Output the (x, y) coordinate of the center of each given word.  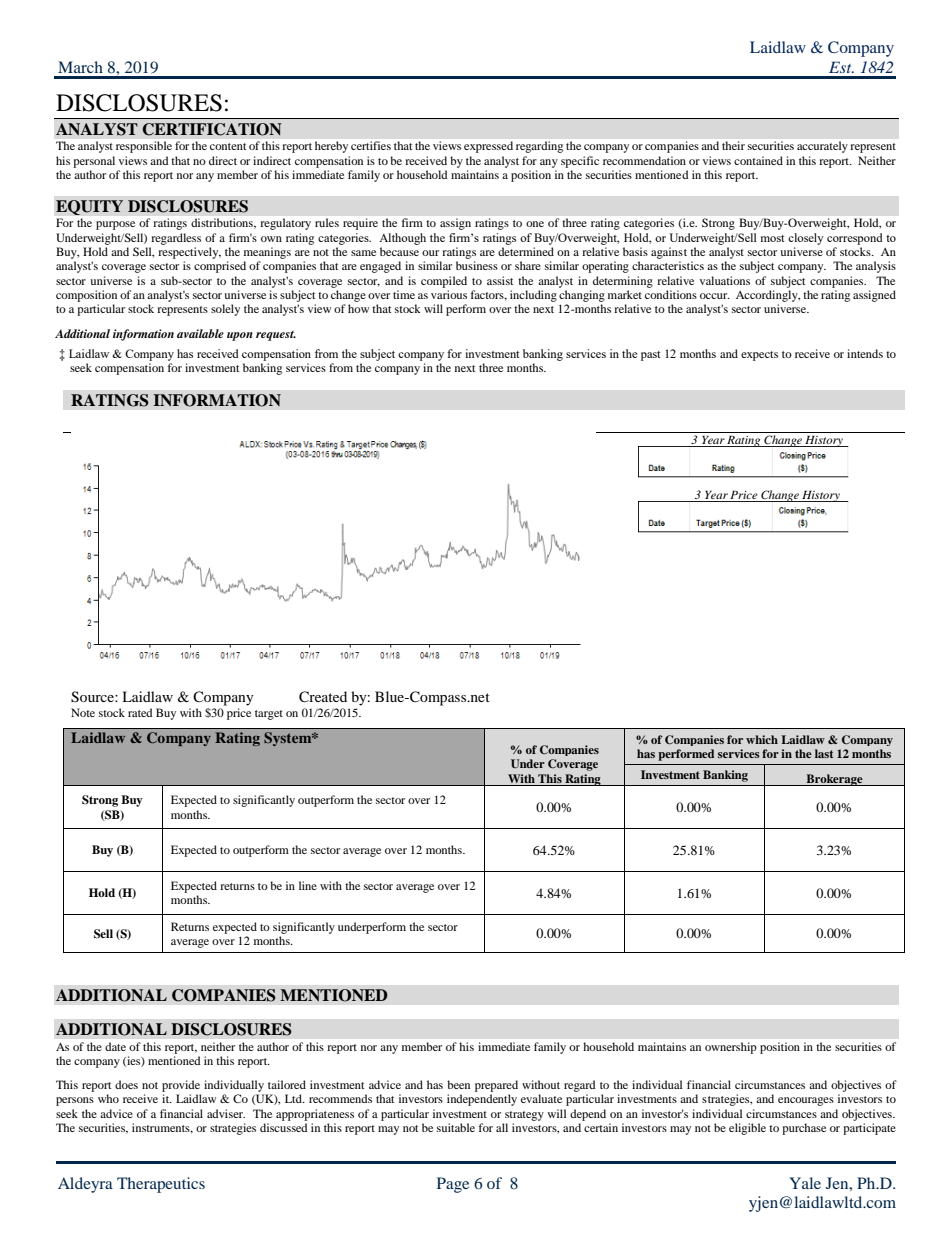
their (733, 145)
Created (323, 697)
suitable (456, 1127)
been (458, 1084)
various (449, 294)
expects (759, 356)
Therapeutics (161, 1185)
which (762, 739)
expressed (488, 147)
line (308, 885)
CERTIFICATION (212, 129)
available (200, 333)
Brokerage (834, 780)
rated (140, 712)
